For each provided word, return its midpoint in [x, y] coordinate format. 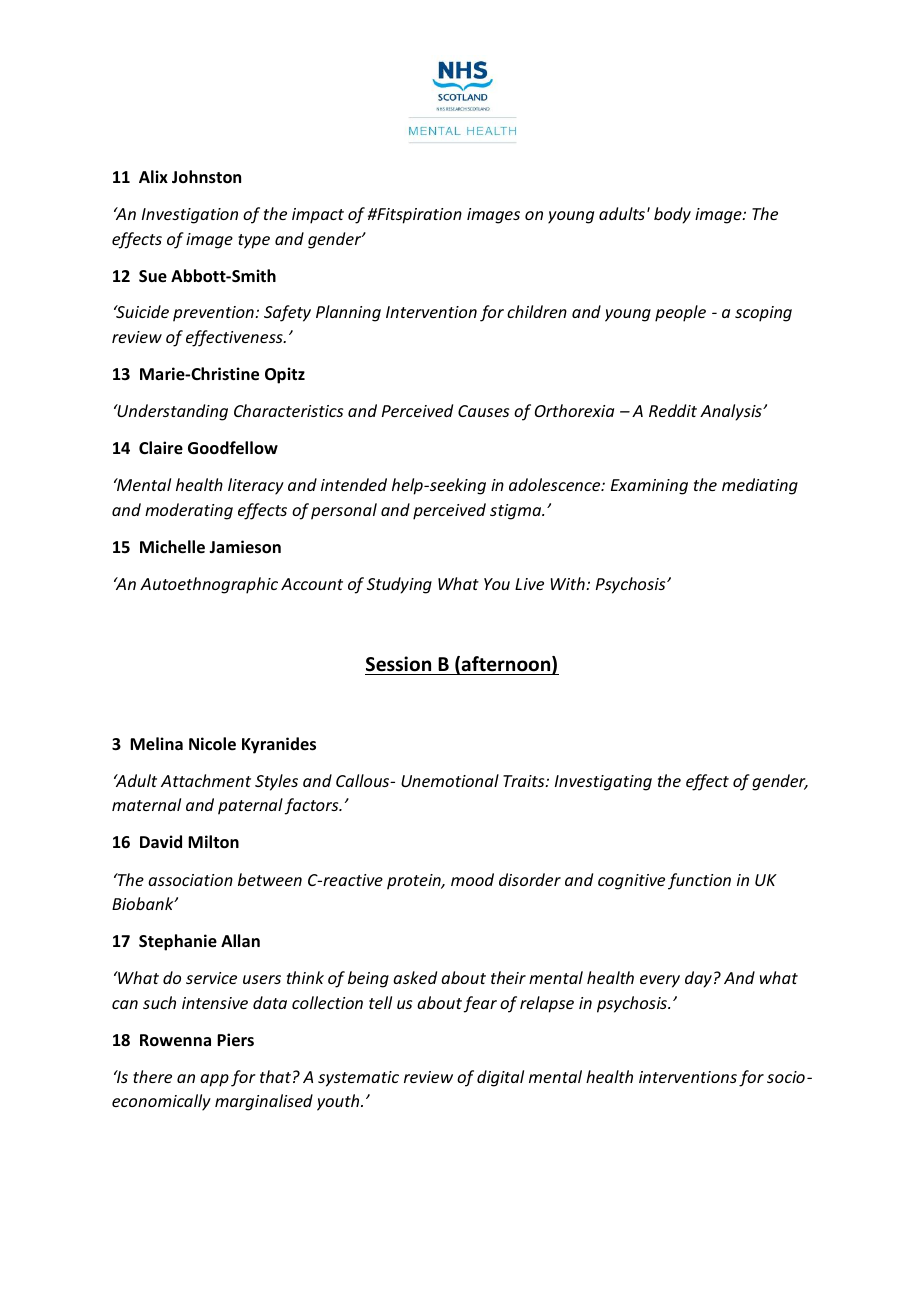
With [569, 583]
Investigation [190, 216]
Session [398, 664]
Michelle [172, 547]
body [672, 215]
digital [500, 1078]
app [214, 1080]
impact [318, 216]
